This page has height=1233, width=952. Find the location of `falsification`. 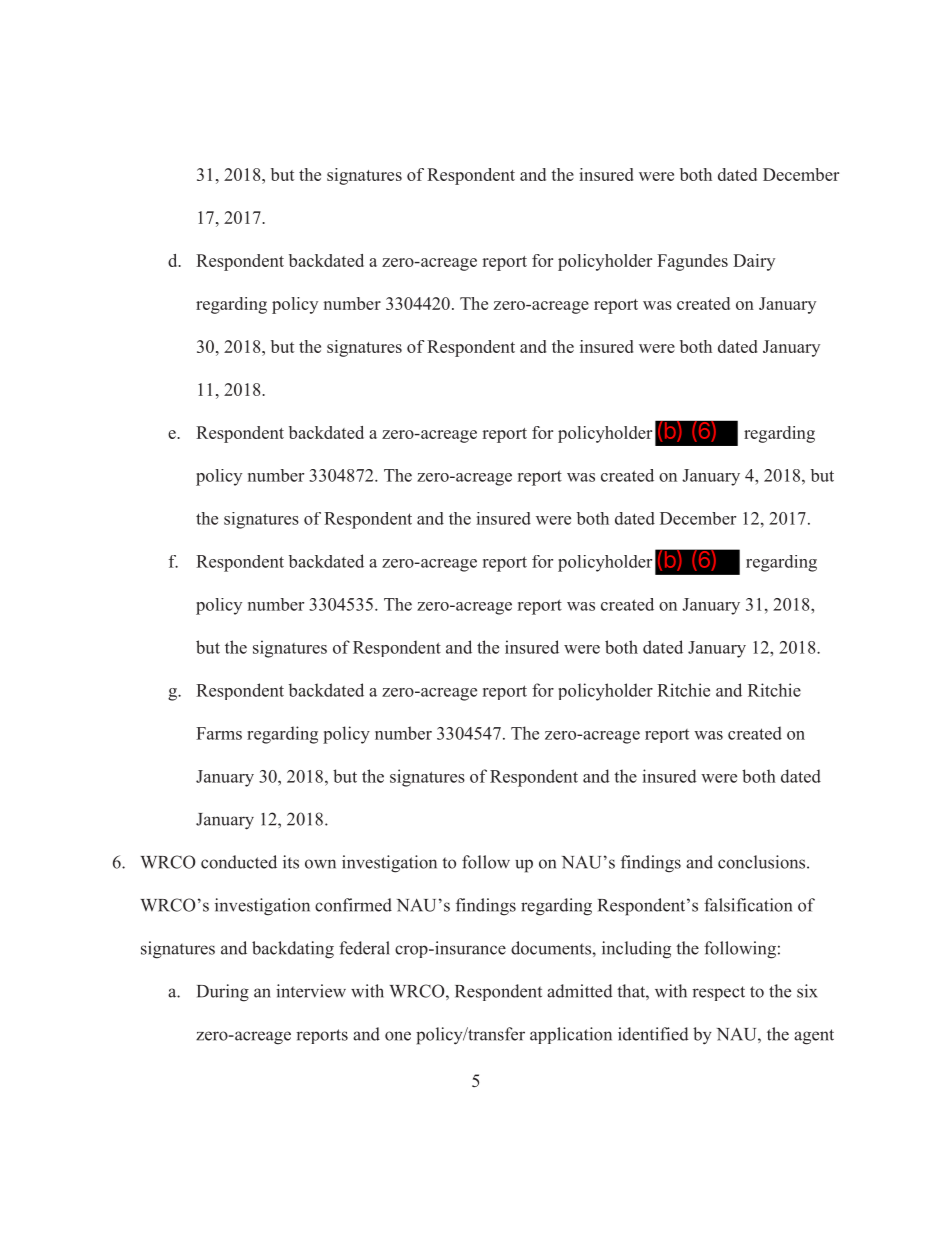

falsification is located at coordinates (748, 905).
